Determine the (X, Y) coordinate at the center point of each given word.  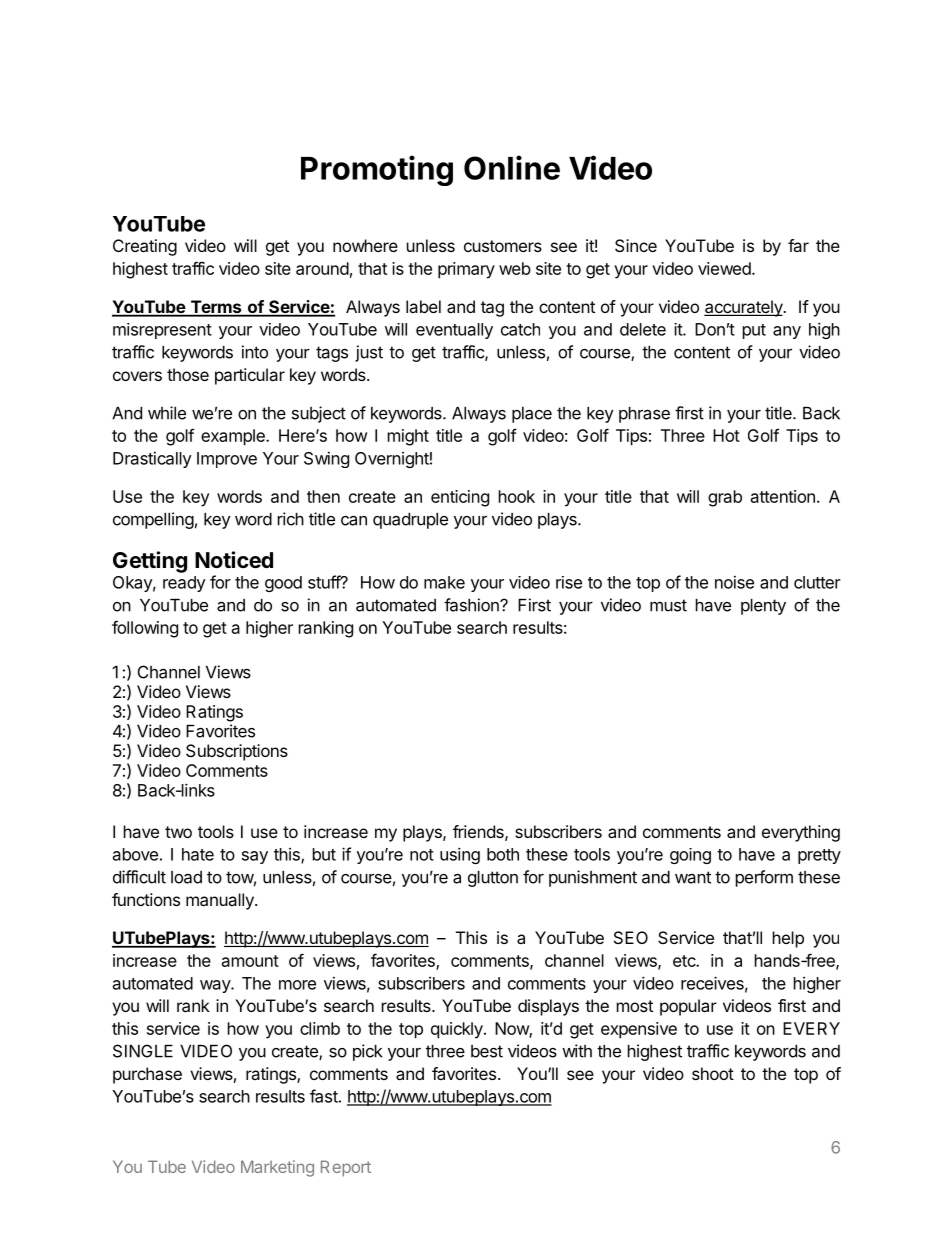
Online (512, 167)
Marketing (277, 1168)
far (798, 245)
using (460, 855)
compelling (153, 520)
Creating (145, 247)
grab (725, 498)
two (178, 832)
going (690, 856)
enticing (460, 498)
